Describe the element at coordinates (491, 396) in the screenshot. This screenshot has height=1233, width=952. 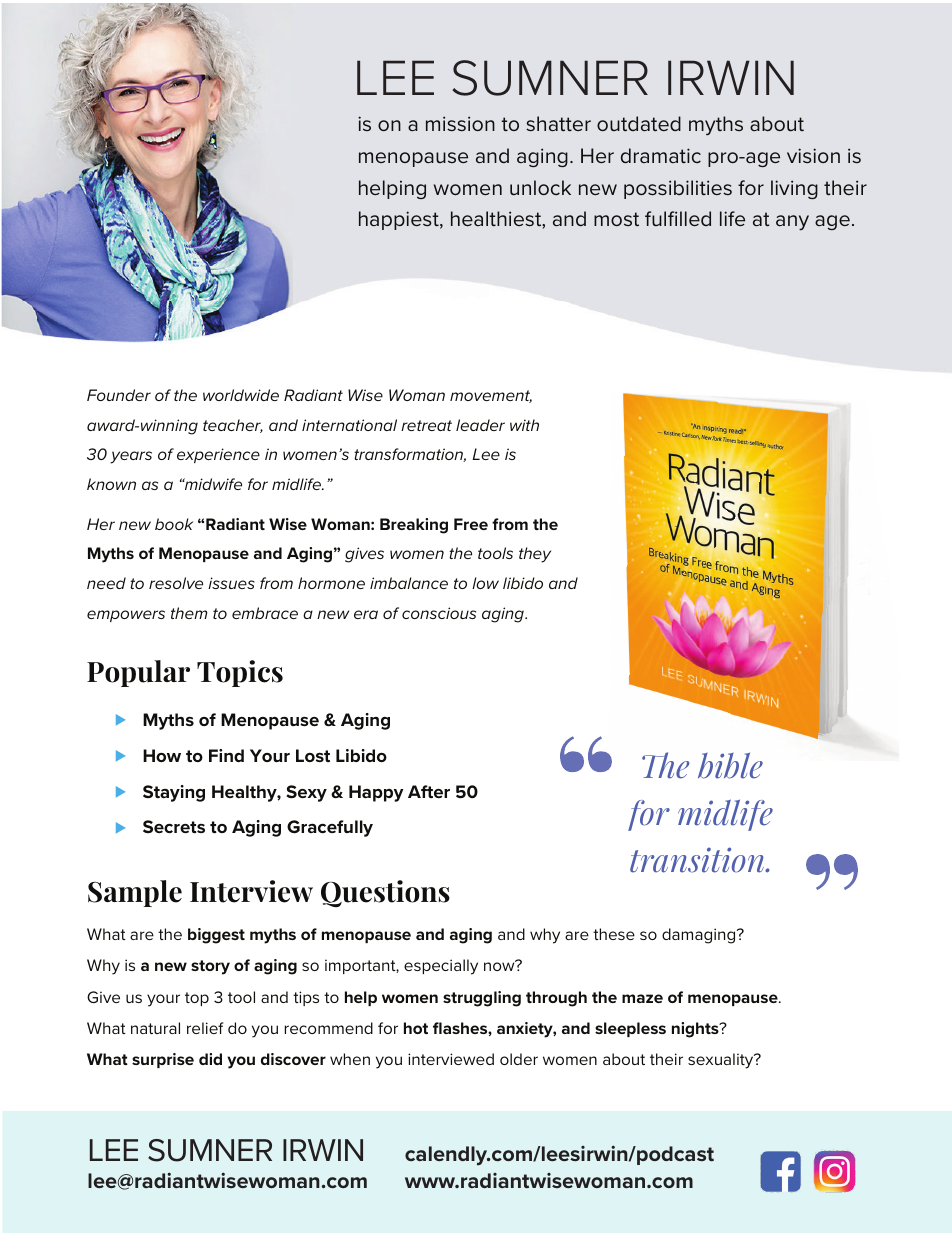
I see `movement` at that location.
